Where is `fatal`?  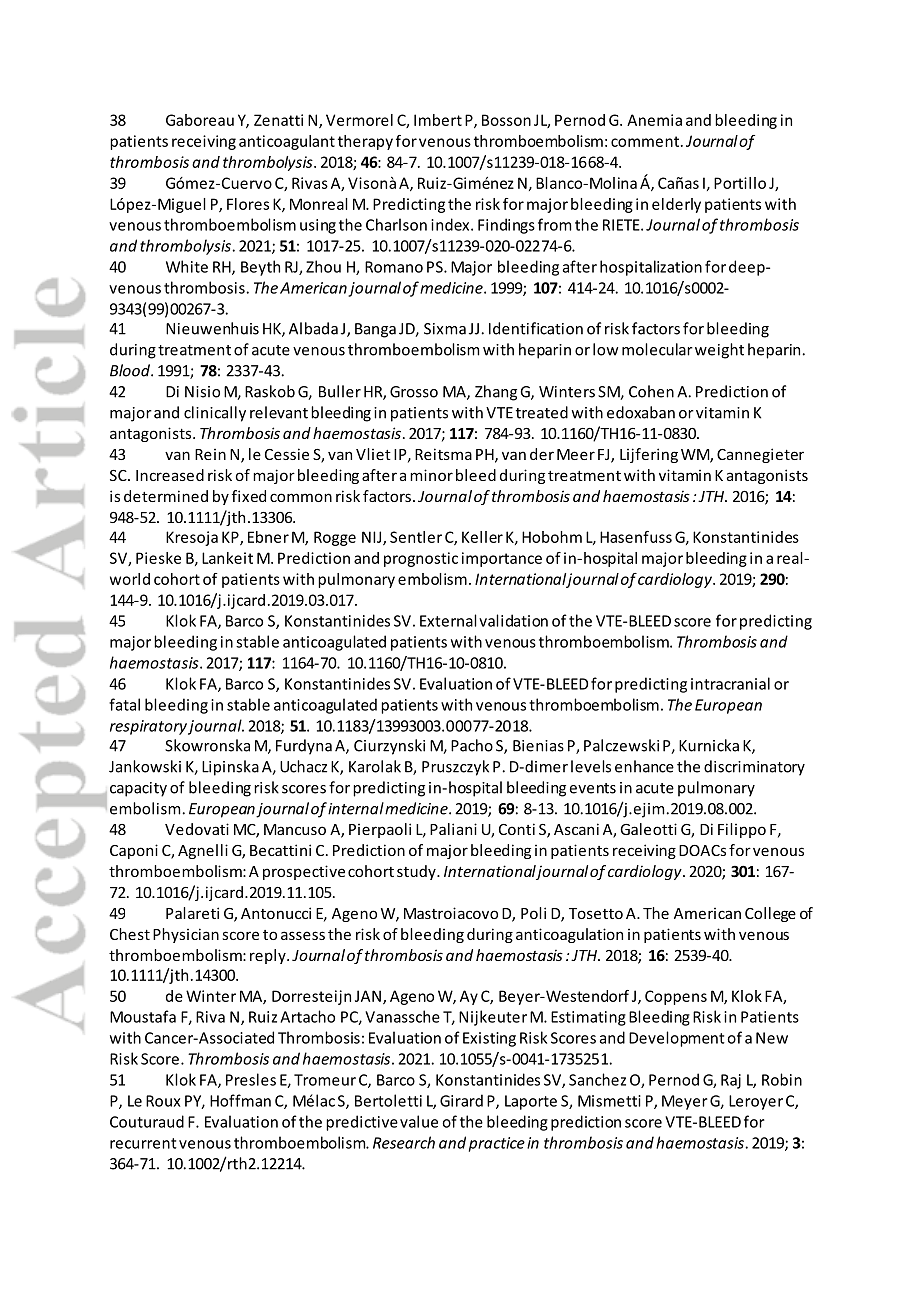
fatal is located at coordinates (124, 704).
